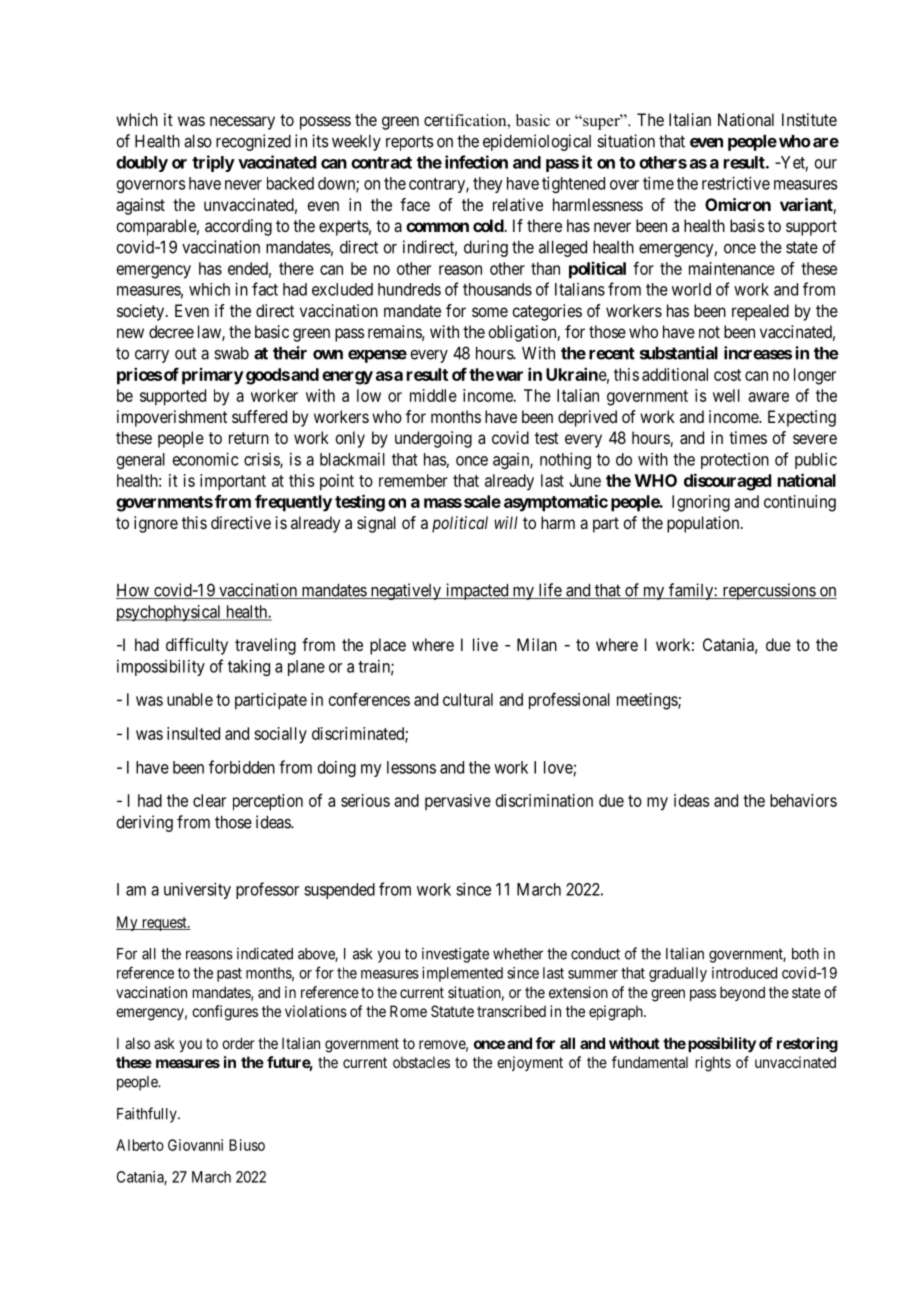  I want to click on well, so click(726, 395).
